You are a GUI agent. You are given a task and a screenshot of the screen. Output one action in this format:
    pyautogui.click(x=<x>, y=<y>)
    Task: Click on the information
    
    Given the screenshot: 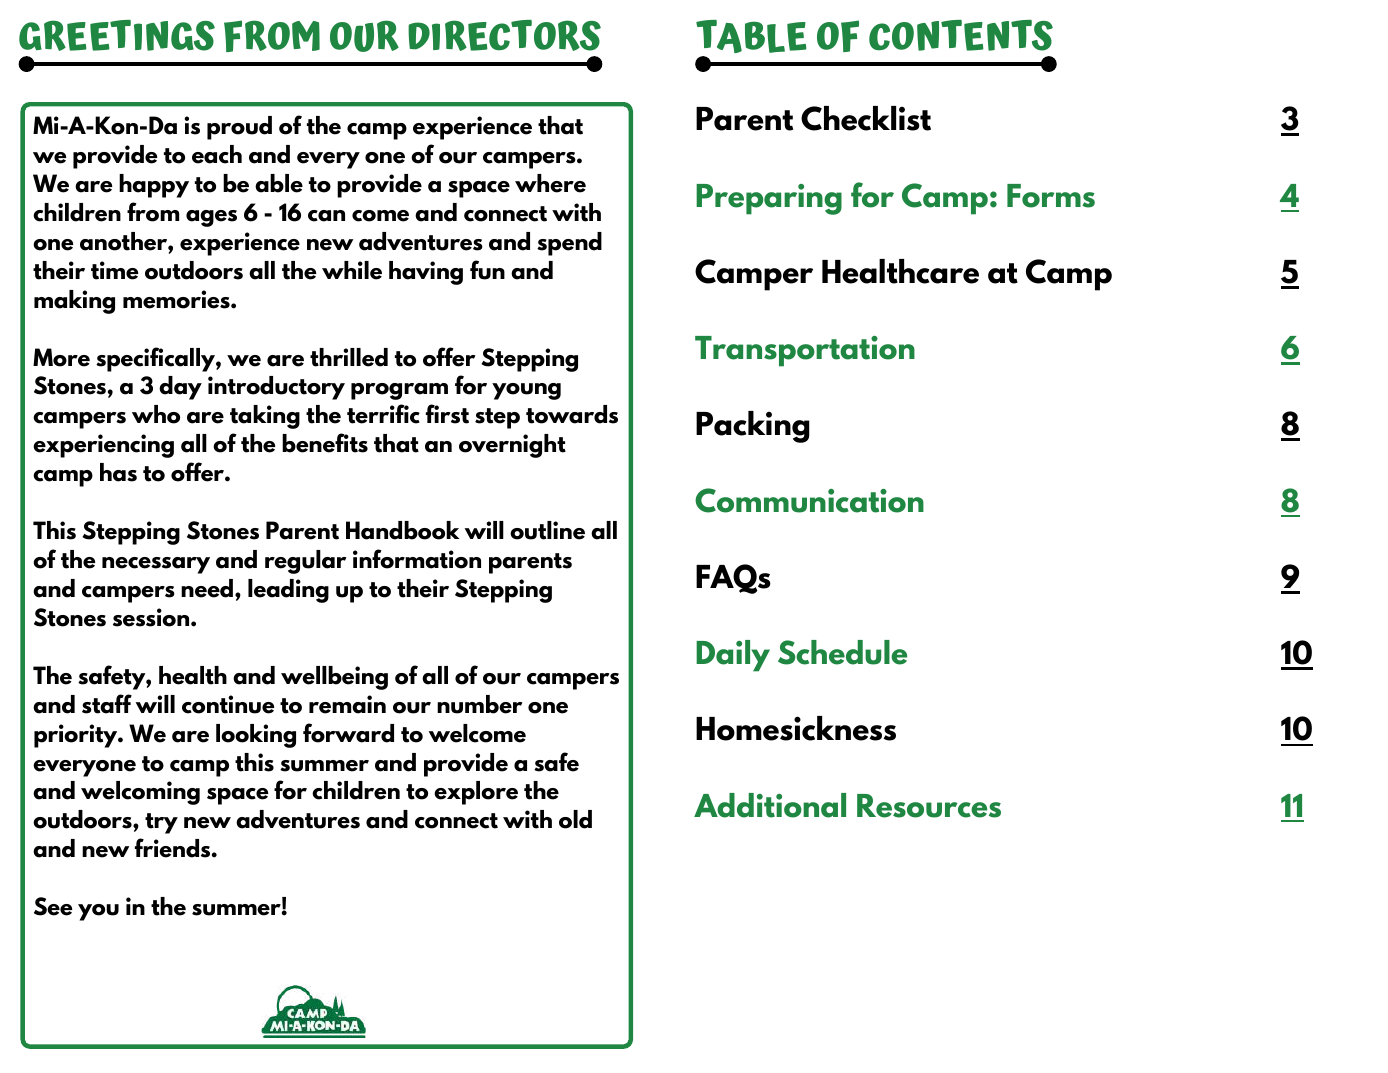 What is the action you would take?
    pyautogui.click(x=417, y=559)
